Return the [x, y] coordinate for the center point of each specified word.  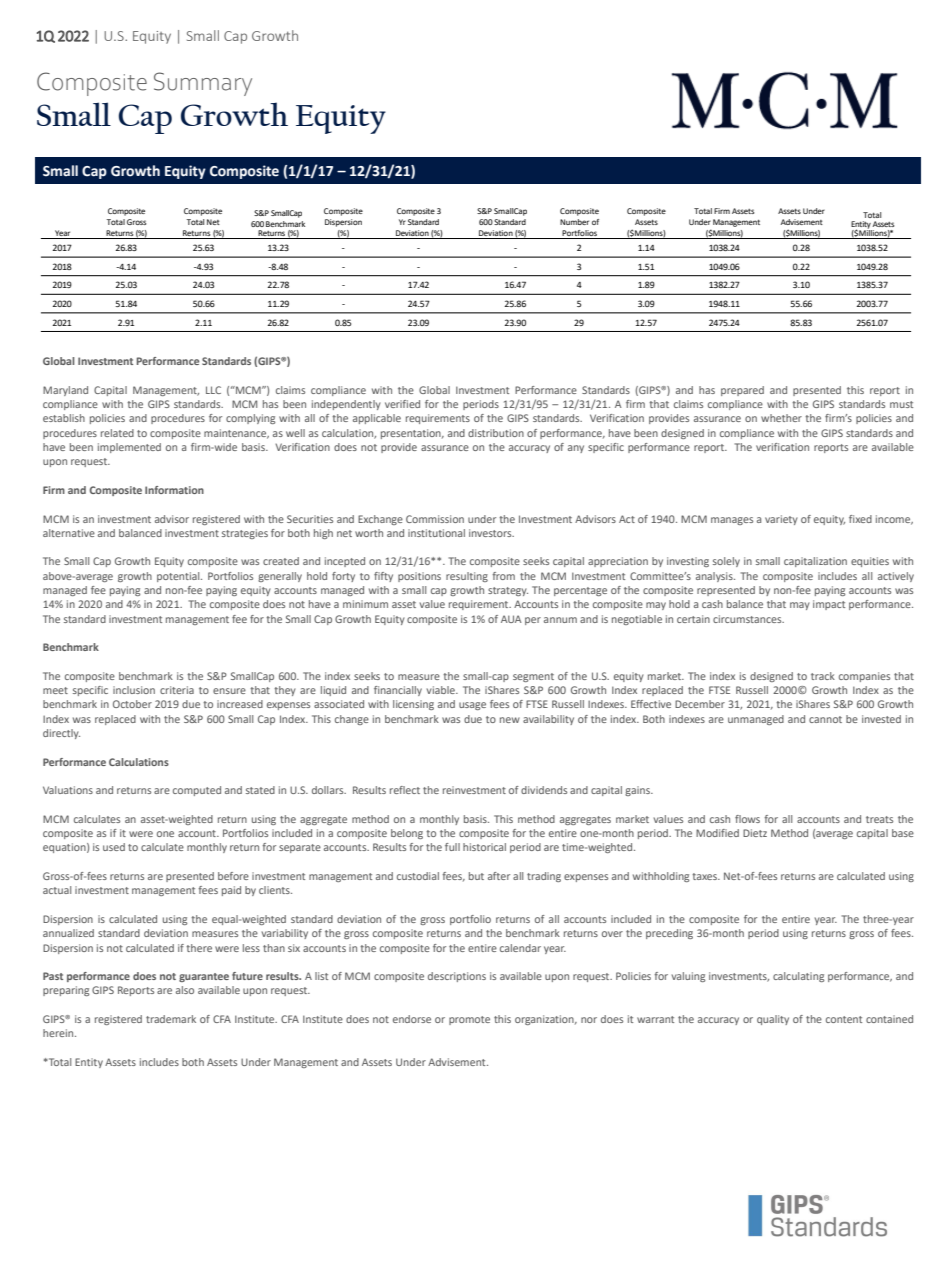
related [117, 433]
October [132, 704]
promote [469, 1020]
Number [574, 222]
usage [472, 706]
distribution [496, 433]
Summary [203, 84]
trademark [171, 1019]
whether [781, 418]
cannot [825, 719]
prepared [742, 391]
